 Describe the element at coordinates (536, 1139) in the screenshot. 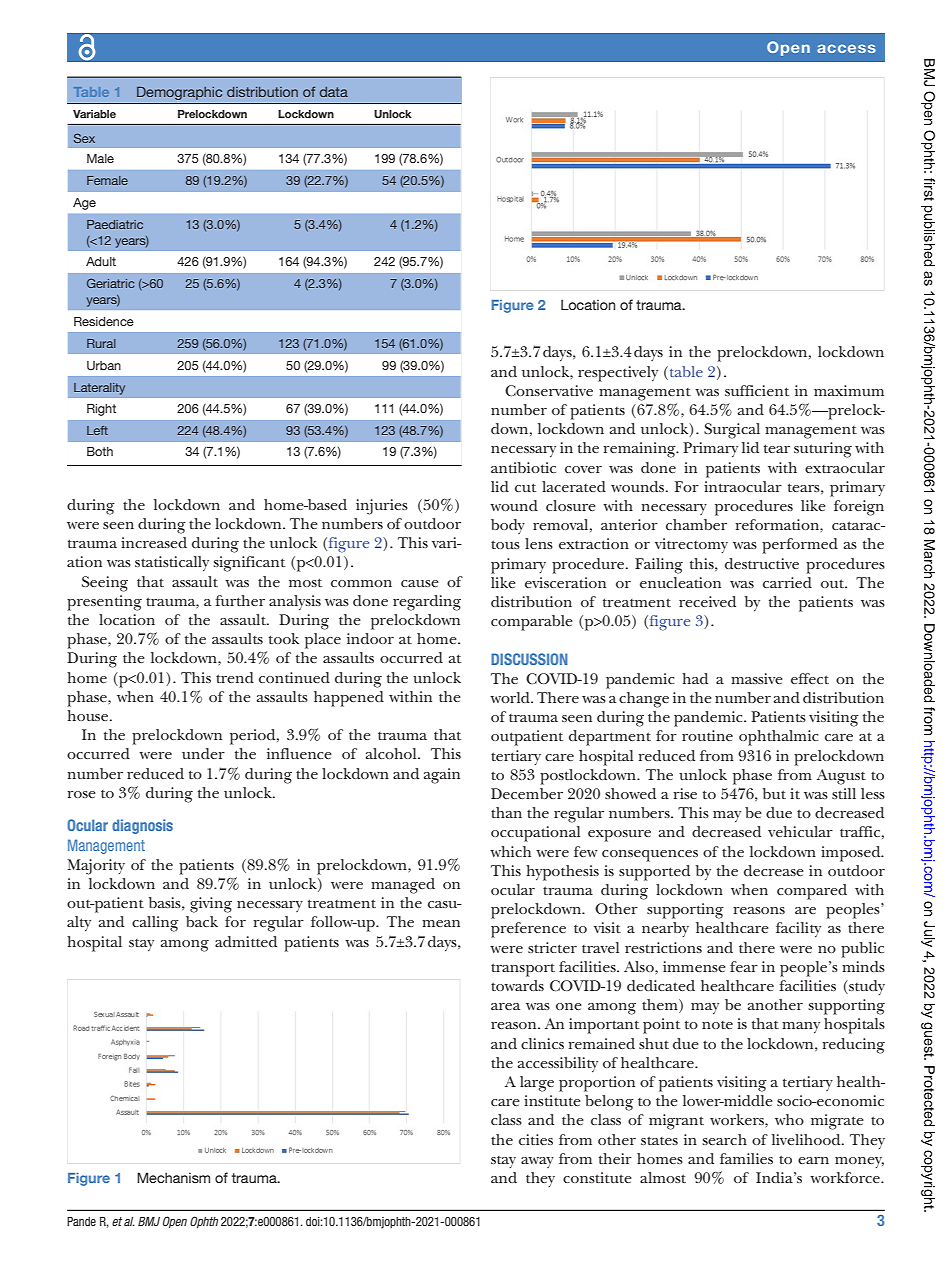

I see `cities` at that location.
